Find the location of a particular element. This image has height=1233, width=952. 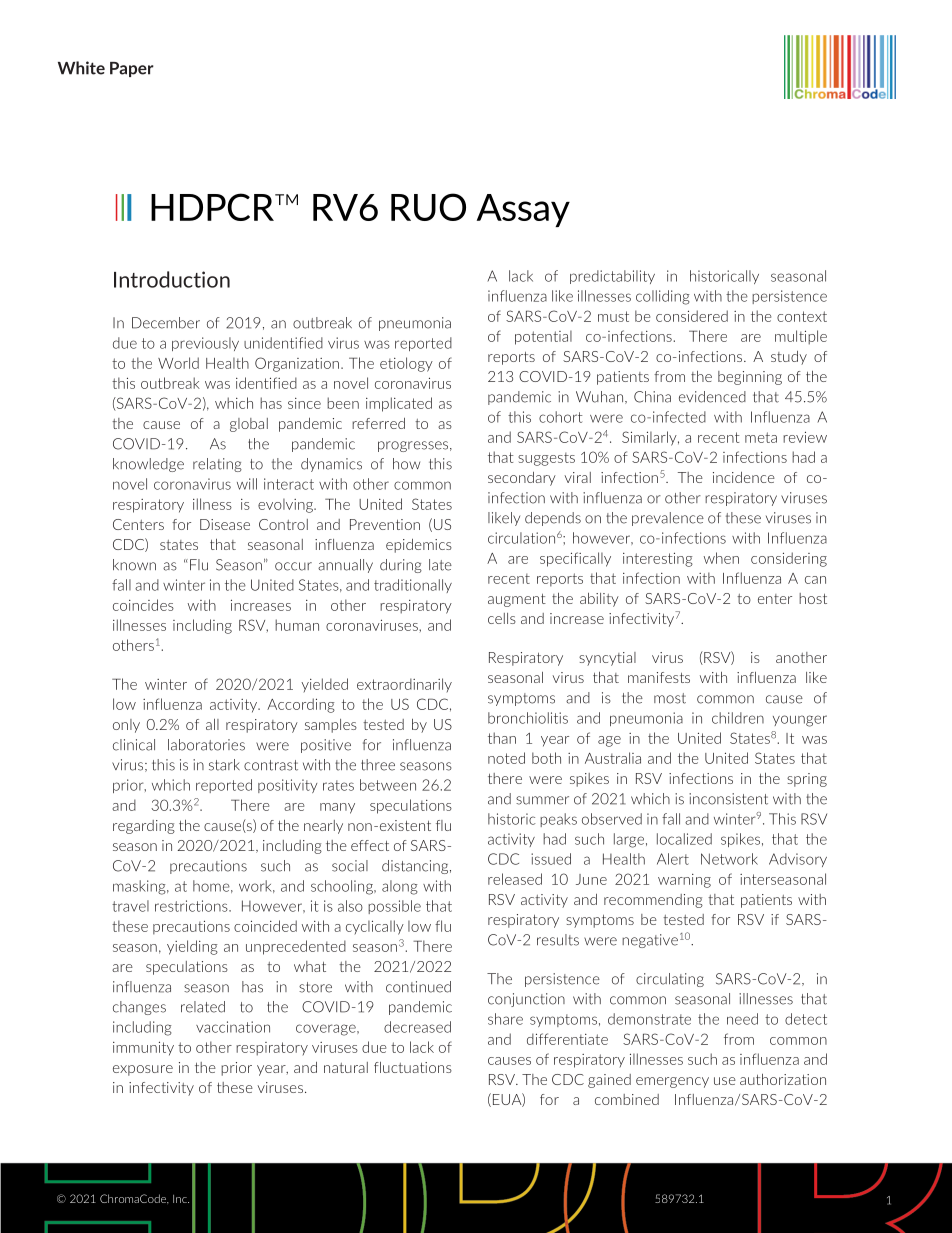

fluctuations is located at coordinates (413, 1067).
